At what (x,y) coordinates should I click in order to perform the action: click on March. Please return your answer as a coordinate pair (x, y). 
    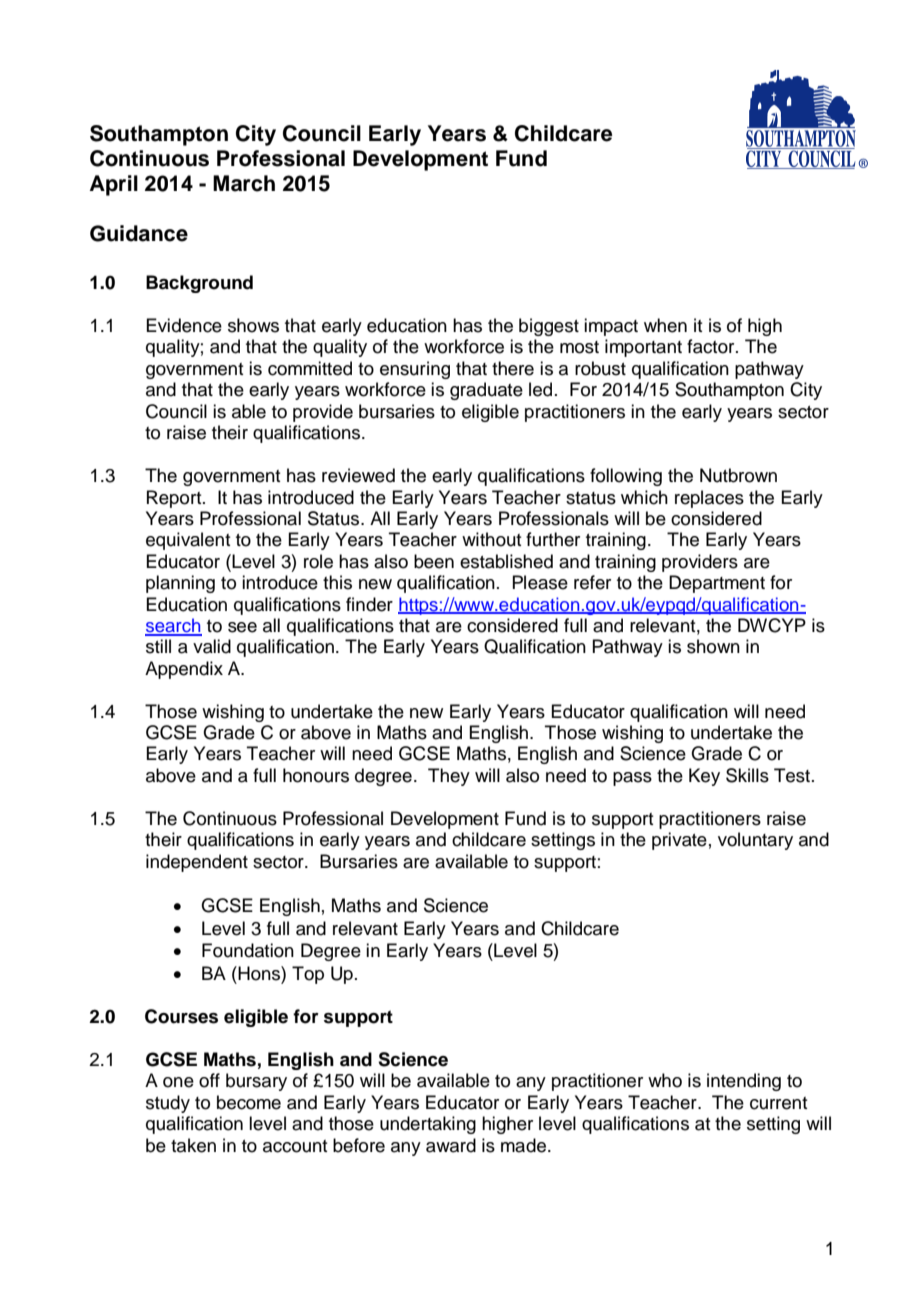
    Looking at the image, I should click on (244, 183).
